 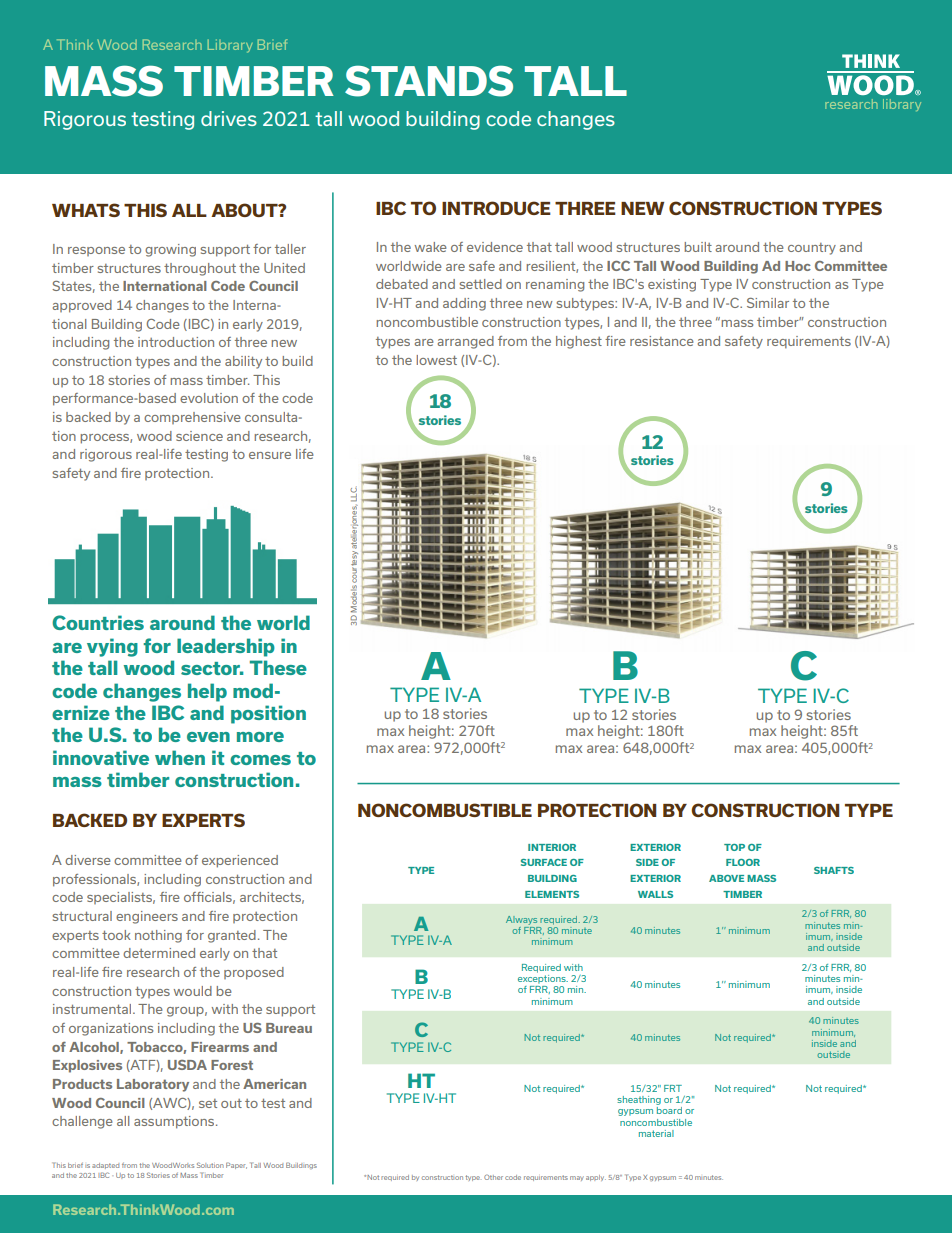 I want to click on board, so click(x=669, y=1110).
